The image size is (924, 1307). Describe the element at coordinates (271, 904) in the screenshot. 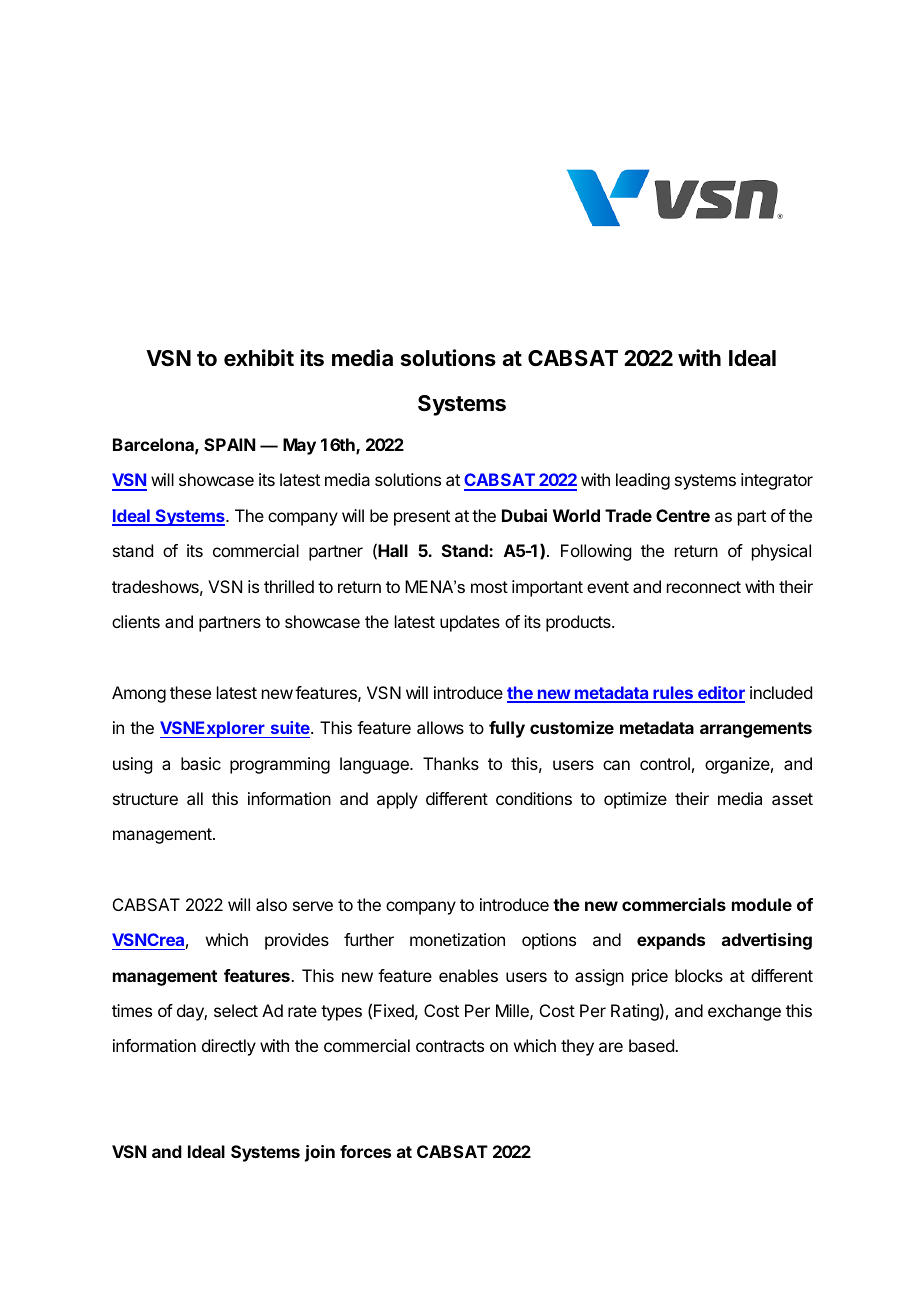

I see `also` at that location.
